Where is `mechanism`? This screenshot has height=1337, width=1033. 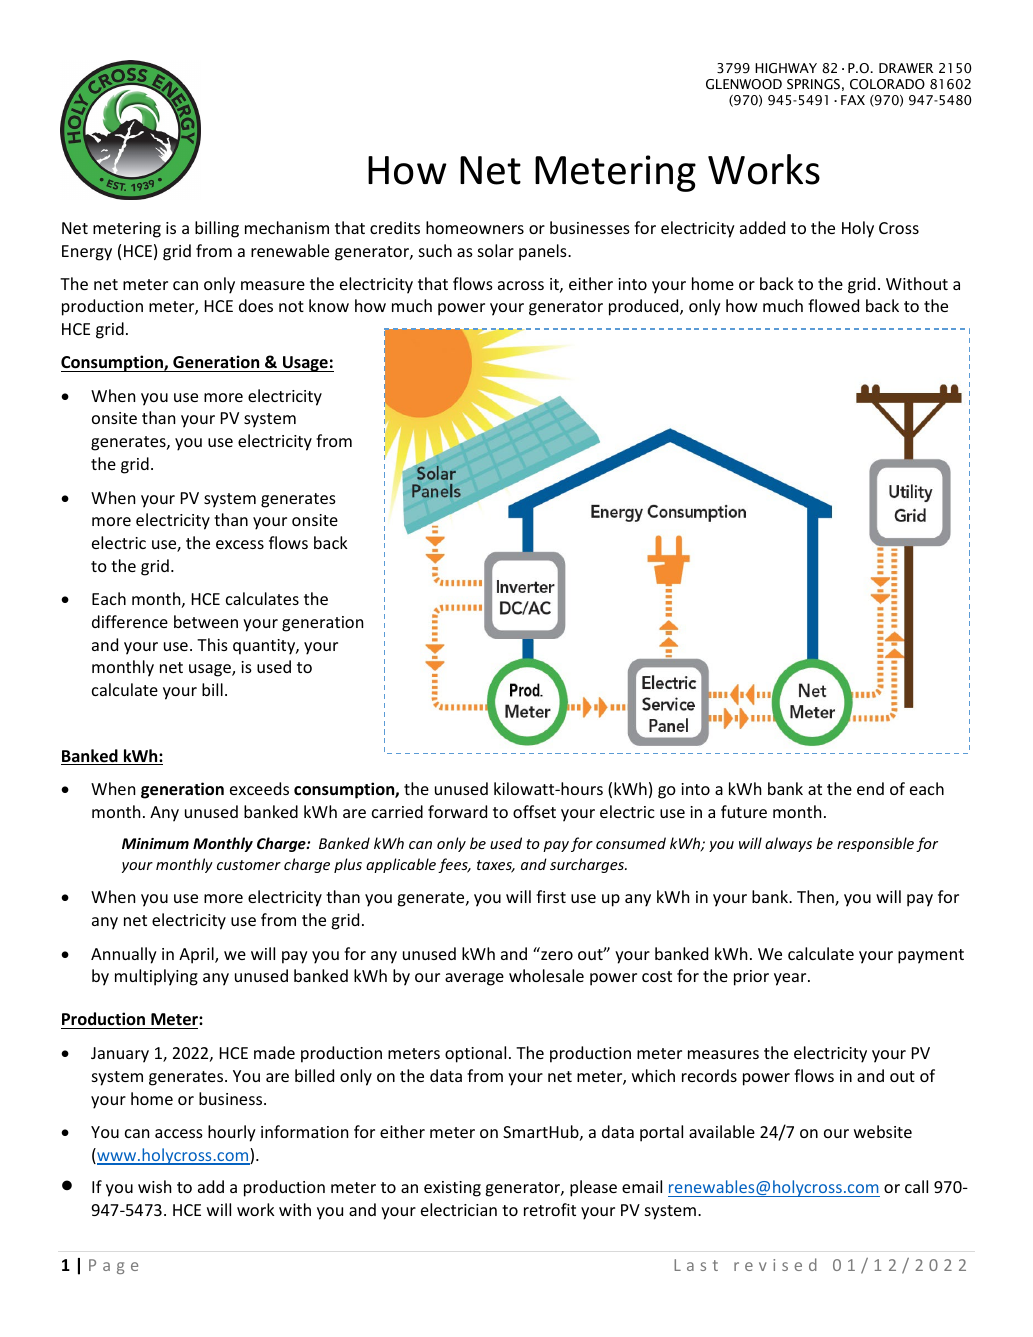
mechanism is located at coordinates (287, 227).
